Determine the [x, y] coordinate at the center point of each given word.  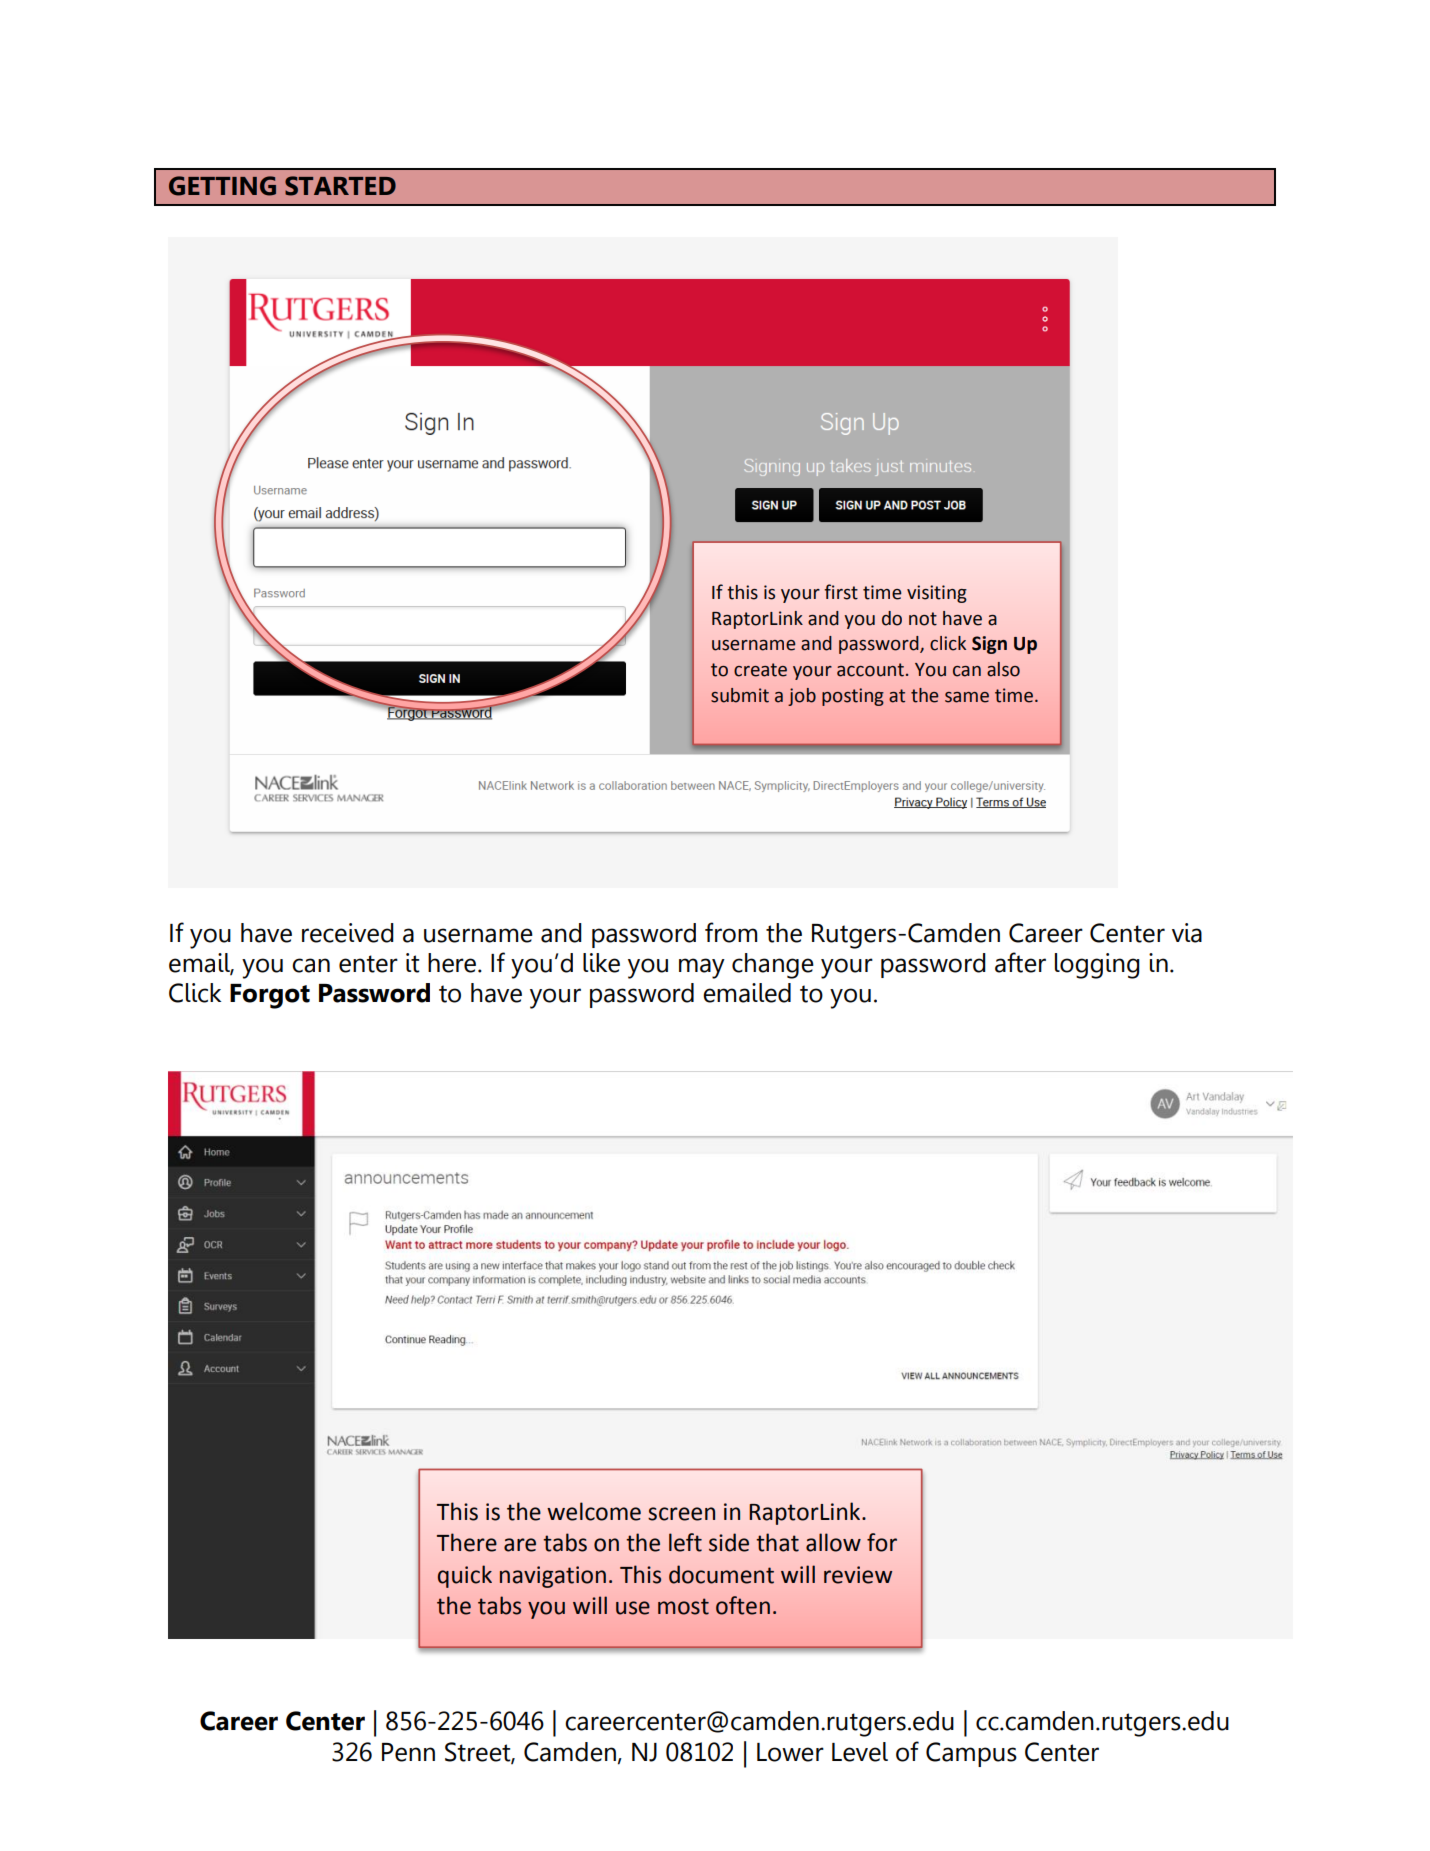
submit [740, 695]
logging [1097, 966]
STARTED [340, 186]
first [841, 592]
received [348, 933]
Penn [408, 1752]
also [1003, 669]
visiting [937, 594]
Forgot [270, 996]
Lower [790, 1752]
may [702, 968]
